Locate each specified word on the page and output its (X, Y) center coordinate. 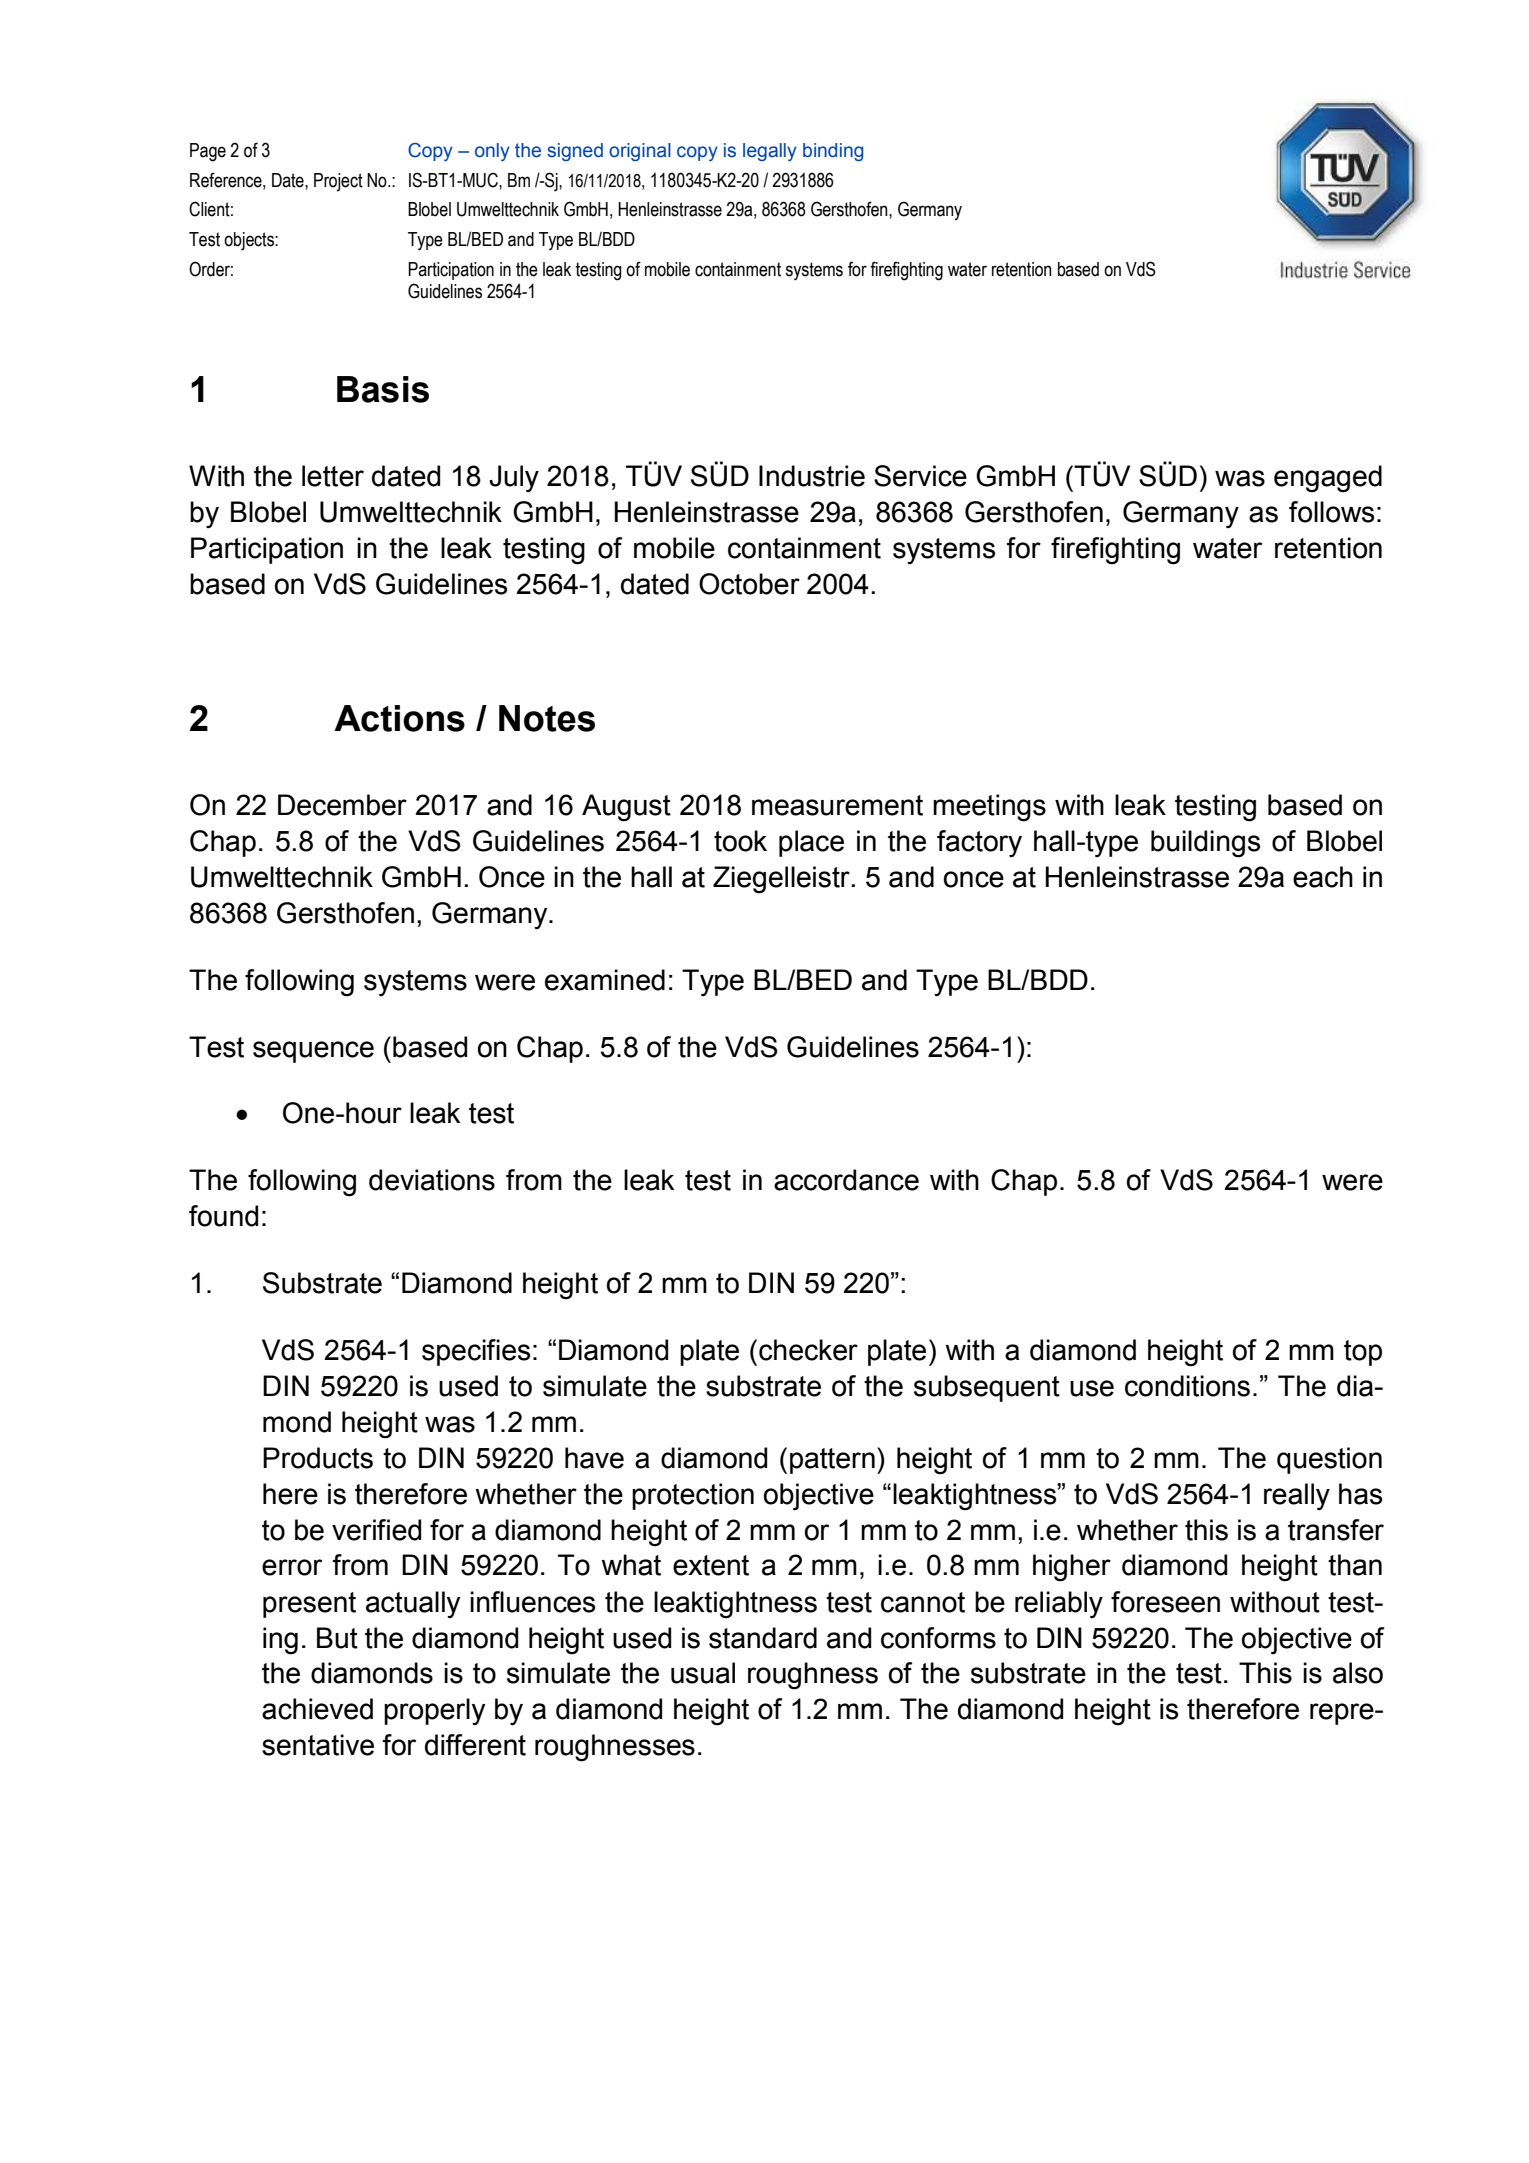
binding (833, 152)
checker (808, 1350)
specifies (476, 1352)
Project (338, 182)
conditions (1187, 1386)
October (749, 584)
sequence (313, 1052)
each (1323, 877)
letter (333, 476)
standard (763, 1638)
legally (770, 152)
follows (1331, 512)
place (811, 843)
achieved (317, 1709)
